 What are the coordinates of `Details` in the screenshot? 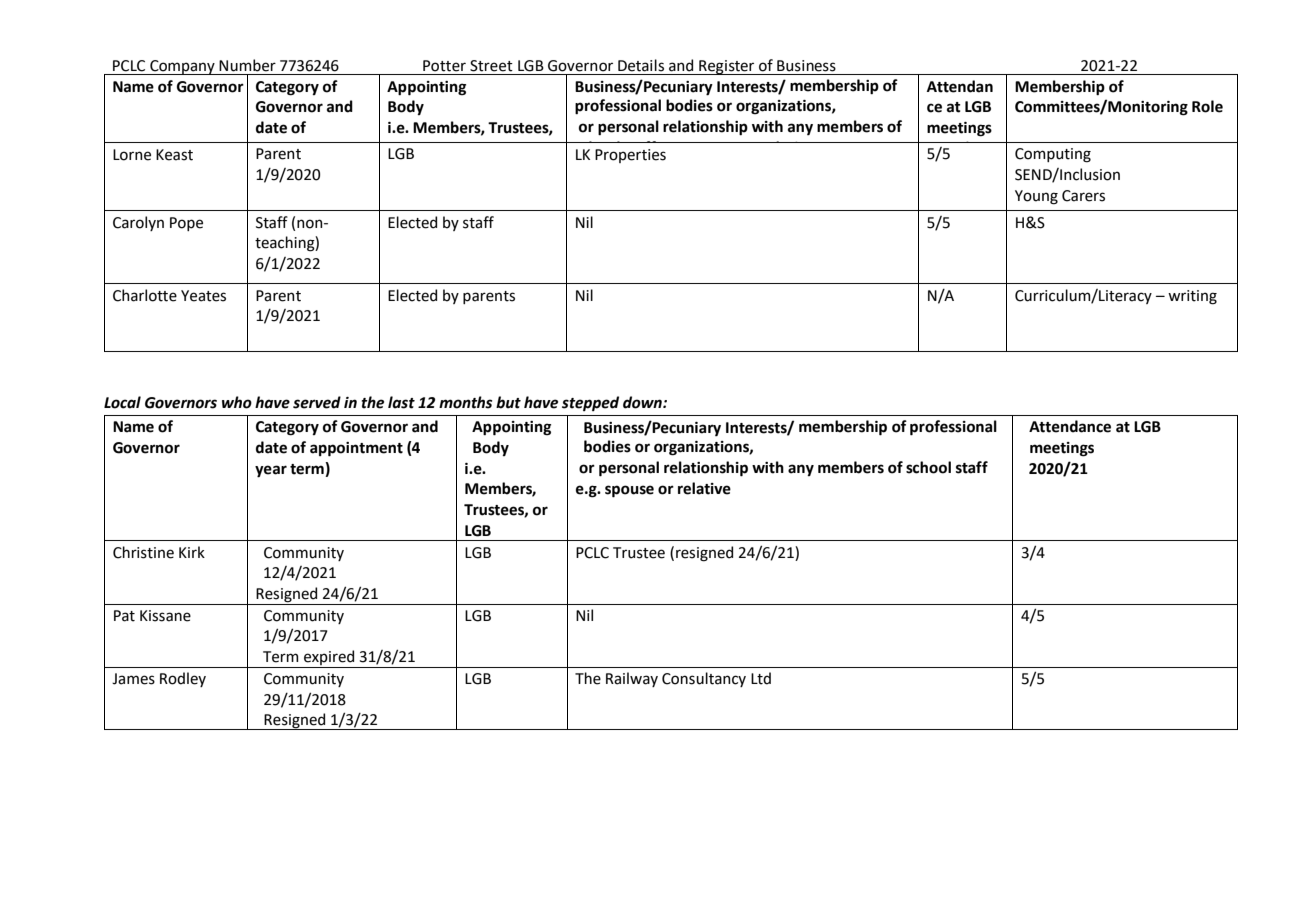 It's located at (641, 65).
